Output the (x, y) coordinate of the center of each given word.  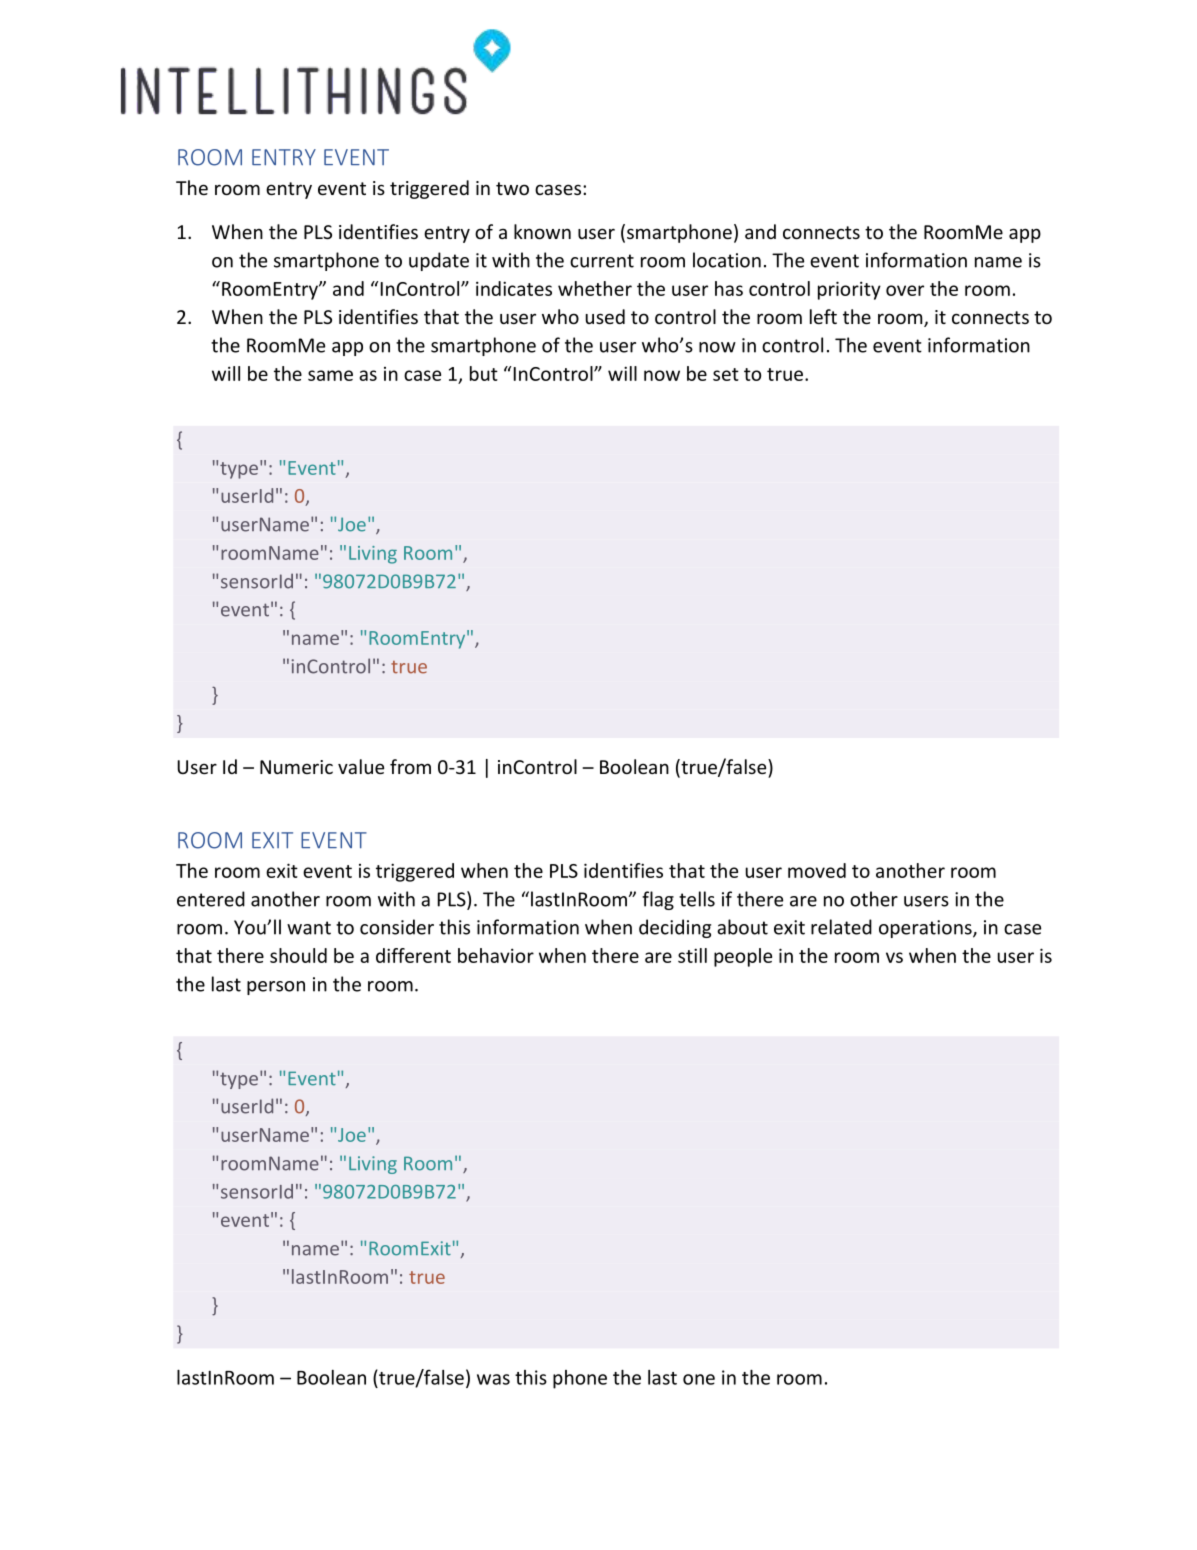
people (743, 957)
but (484, 373)
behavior (496, 955)
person (276, 988)
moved (817, 870)
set (726, 374)
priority (849, 290)
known (542, 231)
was (493, 1379)
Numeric (296, 767)
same (330, 375)
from (410, 766)
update (439, 261)
